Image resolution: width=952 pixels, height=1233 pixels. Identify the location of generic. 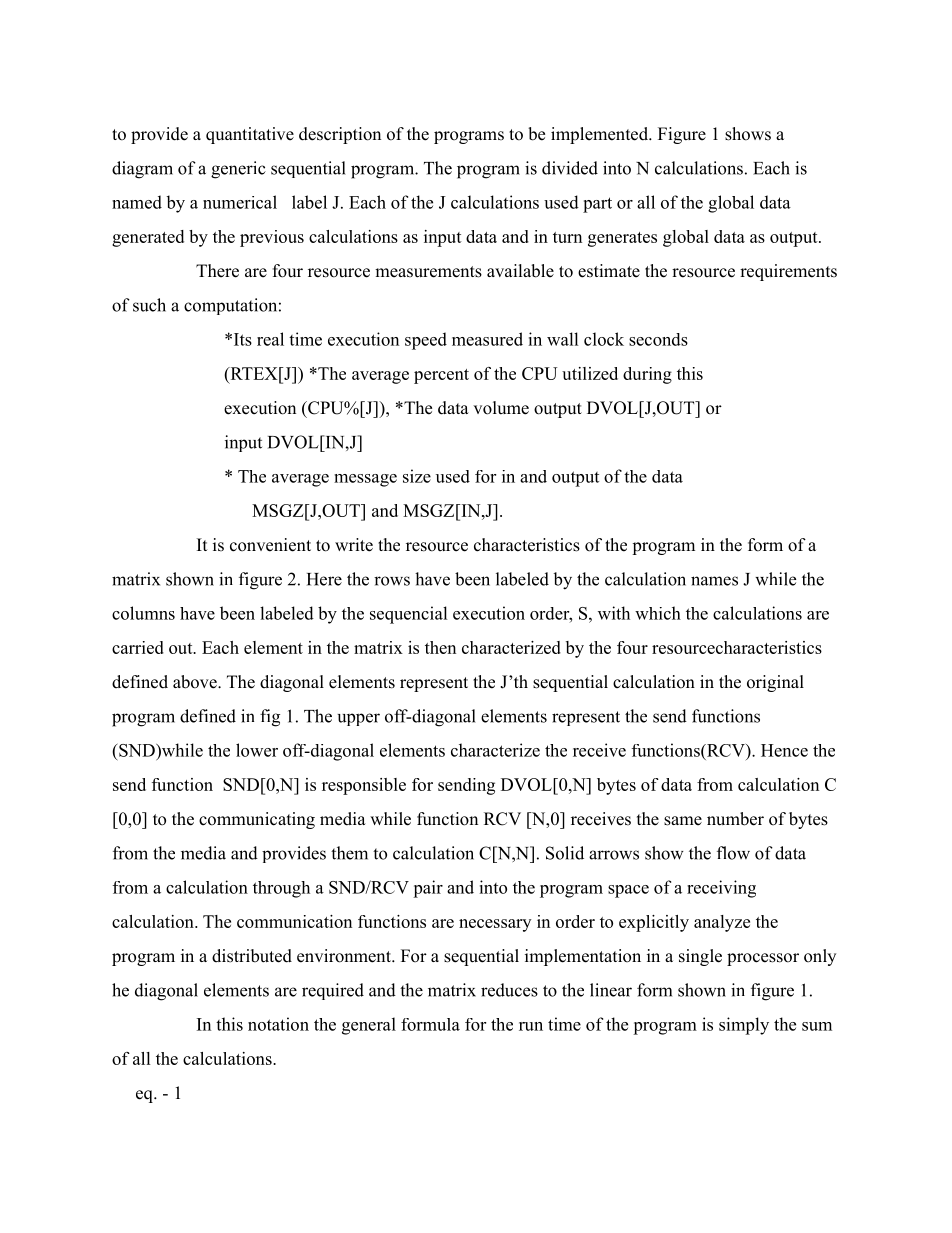
(238, 170).
